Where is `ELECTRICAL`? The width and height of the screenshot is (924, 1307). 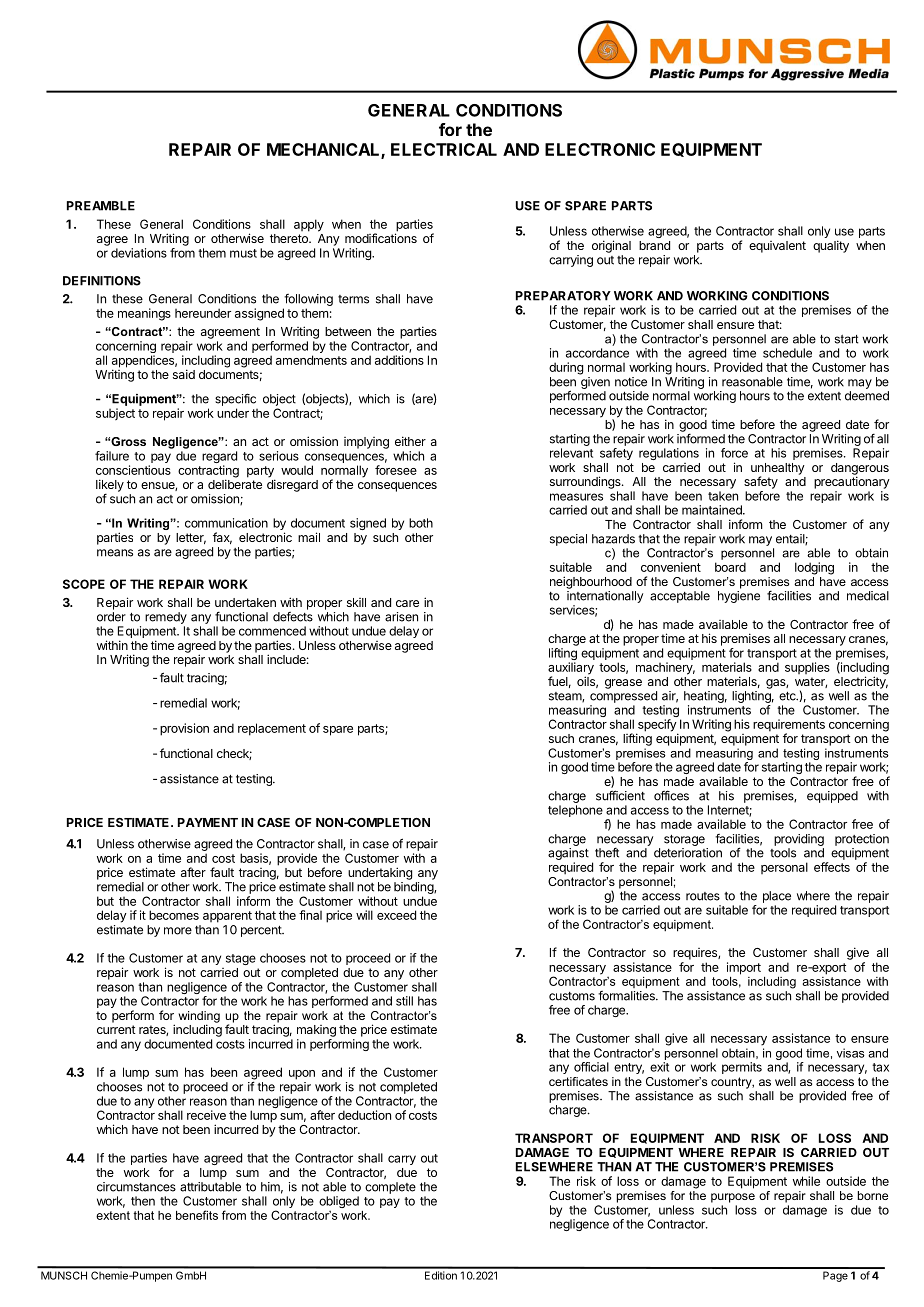 ELECTRICAL is located at coordinates (444, 149).
